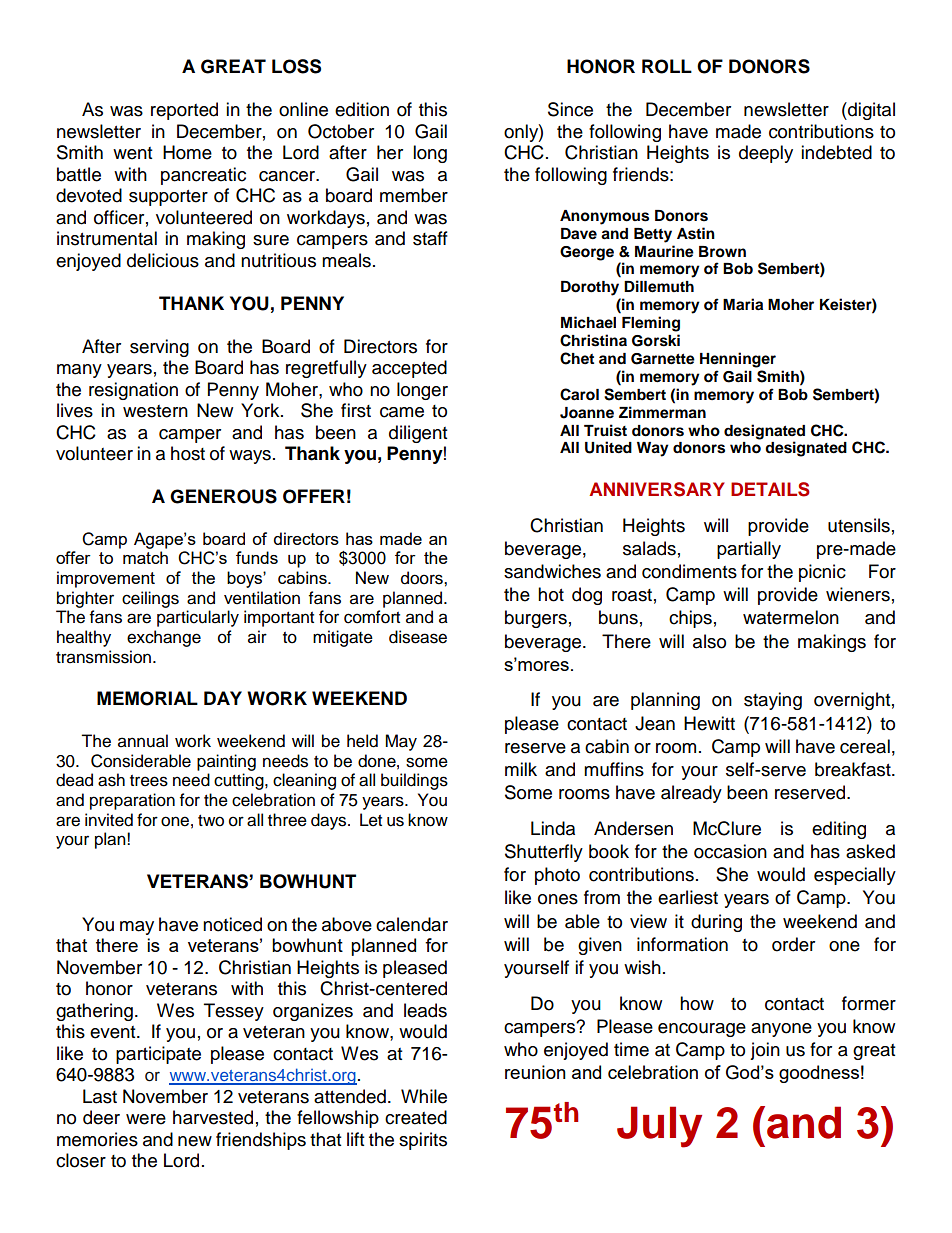  What do you see at coordinates (766, 154) in the image?
I see `deeply` at bounding box center [766, 154].
